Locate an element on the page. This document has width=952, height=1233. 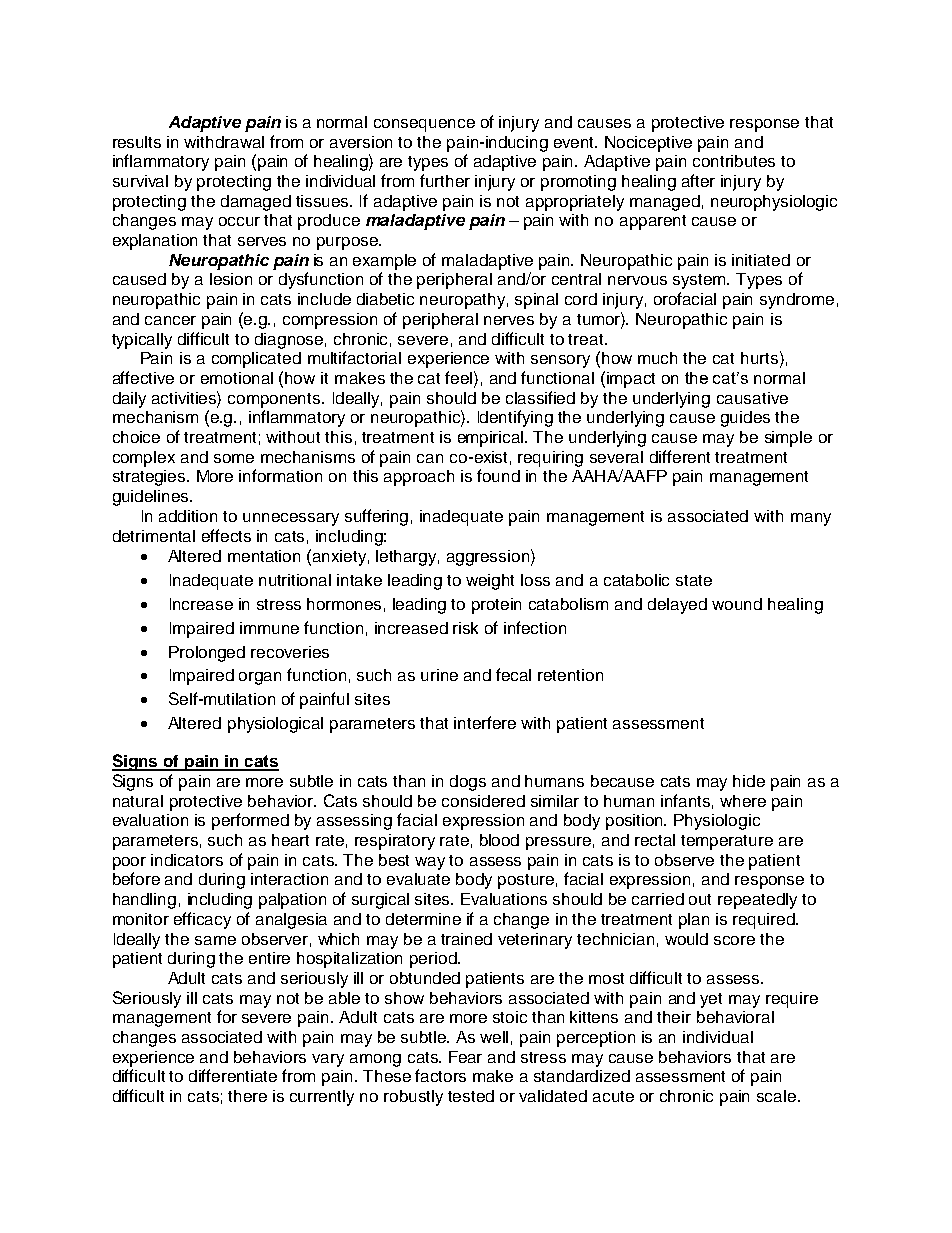
contributes is located at coordinates (734, 161).
